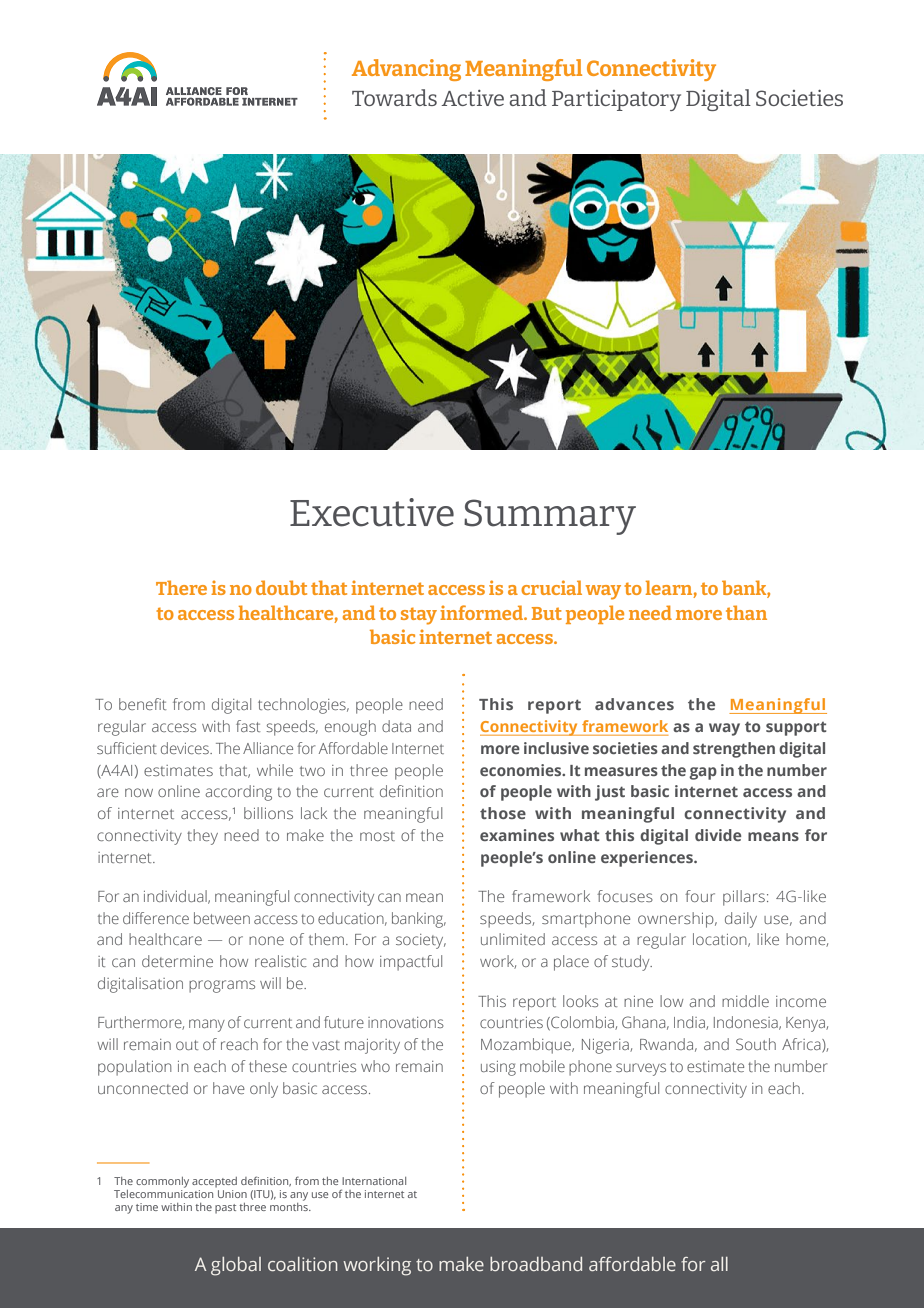 The height and width of the screenshot is (1308, 924). I want to click on Towards, so click(394, 97).
